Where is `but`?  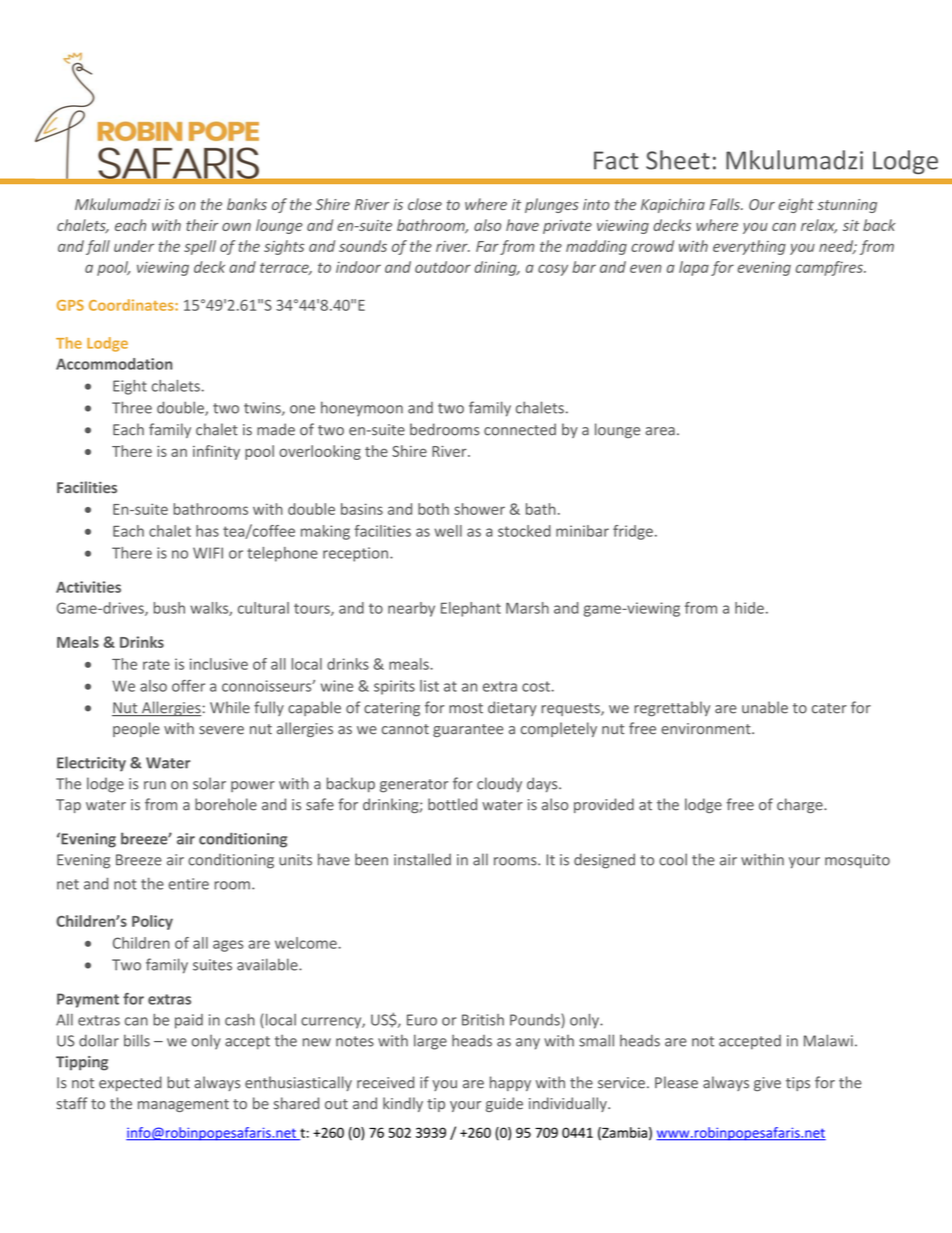 but is located at coordinates (178, 1082).
